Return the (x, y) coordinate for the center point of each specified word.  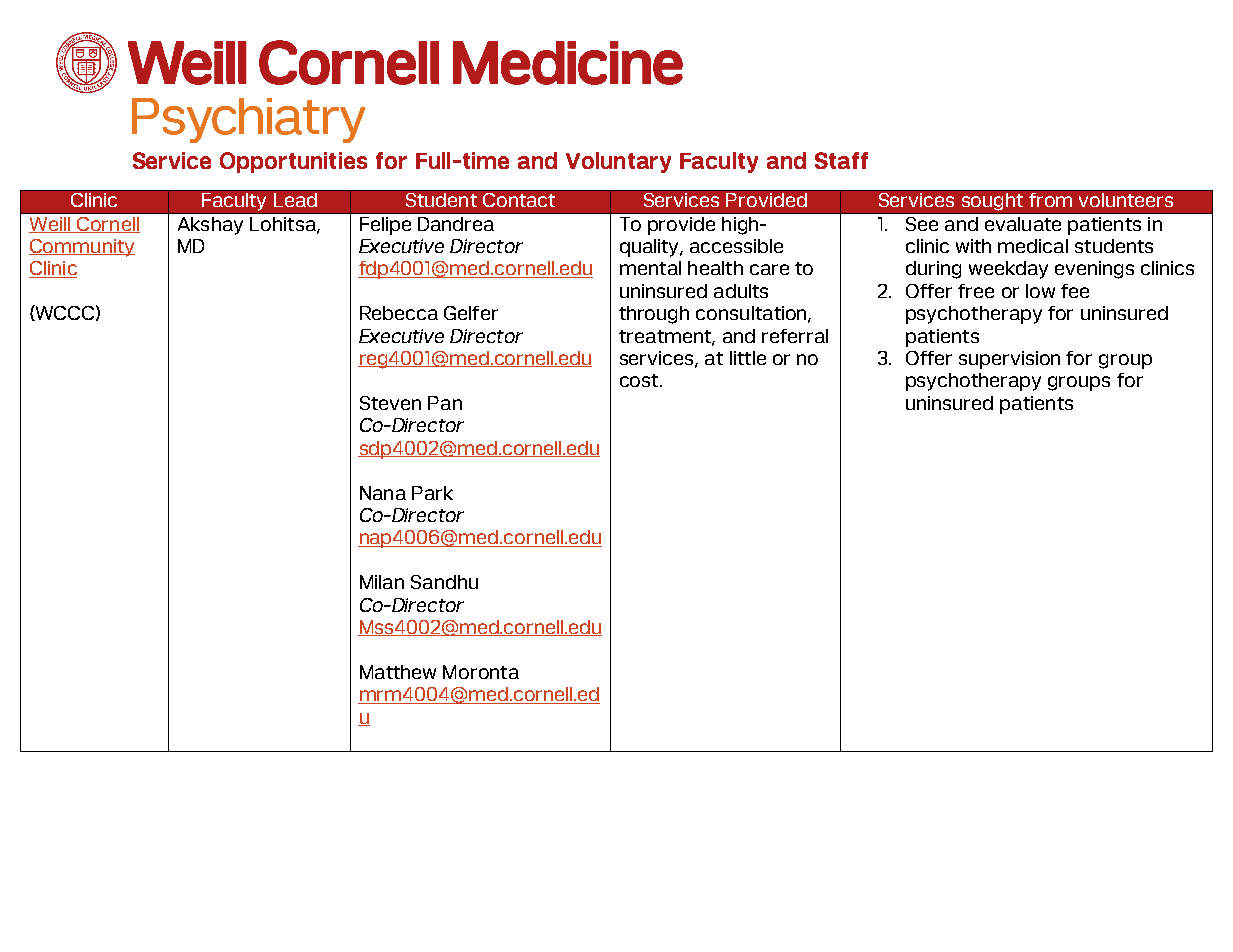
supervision (1009, 360)
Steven (390, 403)
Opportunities (293, 162)
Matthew (398, 672)
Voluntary (618, 162)
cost (640, 380)
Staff (841, 160)
